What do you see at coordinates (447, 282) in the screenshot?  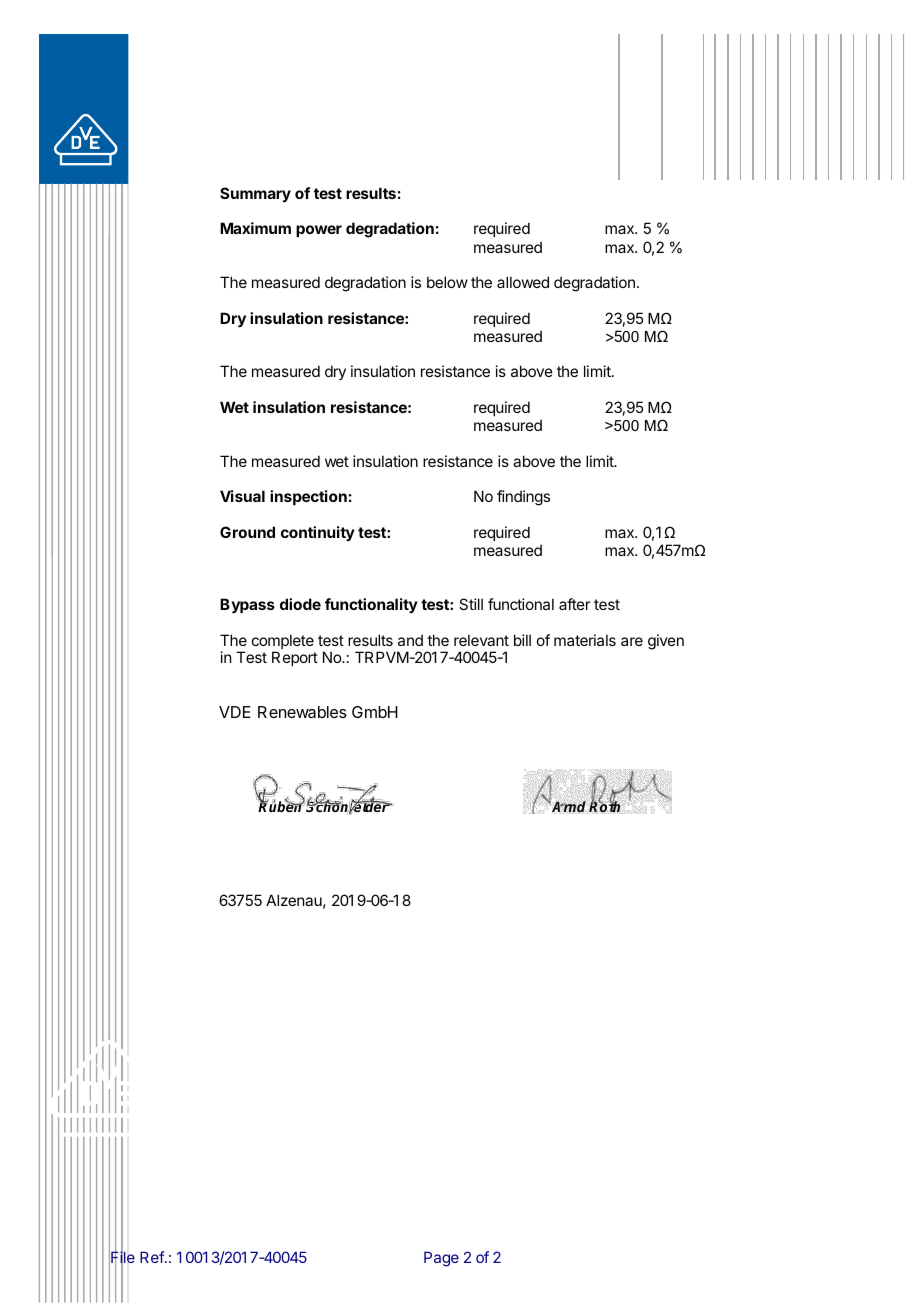 I see `below` at bounding box center [447, 282].
